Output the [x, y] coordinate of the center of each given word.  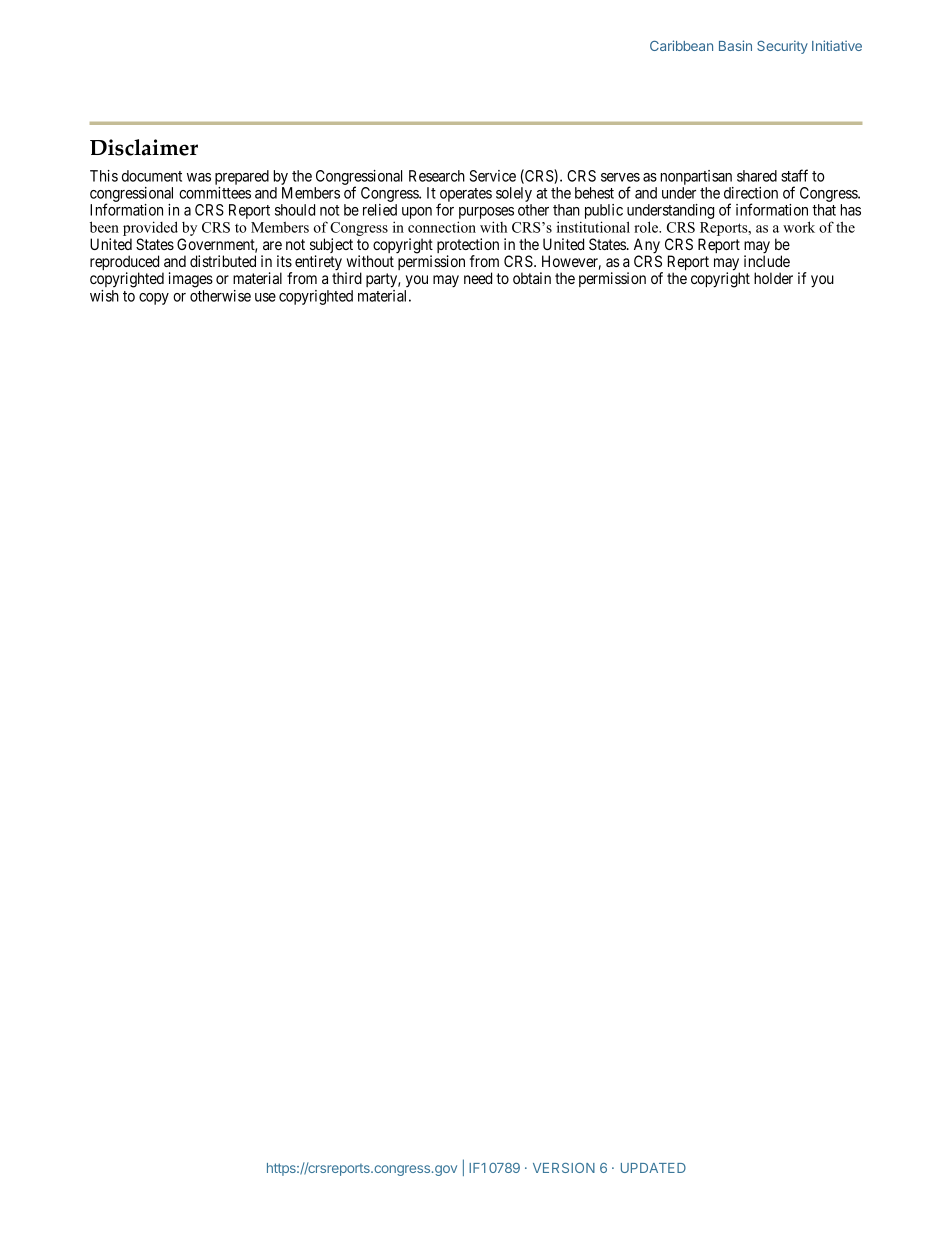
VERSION [564, 1168]
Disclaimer [144, 147]
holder [773, 278]
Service [493, 176]
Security [782, 47]
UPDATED [653, 1168]
